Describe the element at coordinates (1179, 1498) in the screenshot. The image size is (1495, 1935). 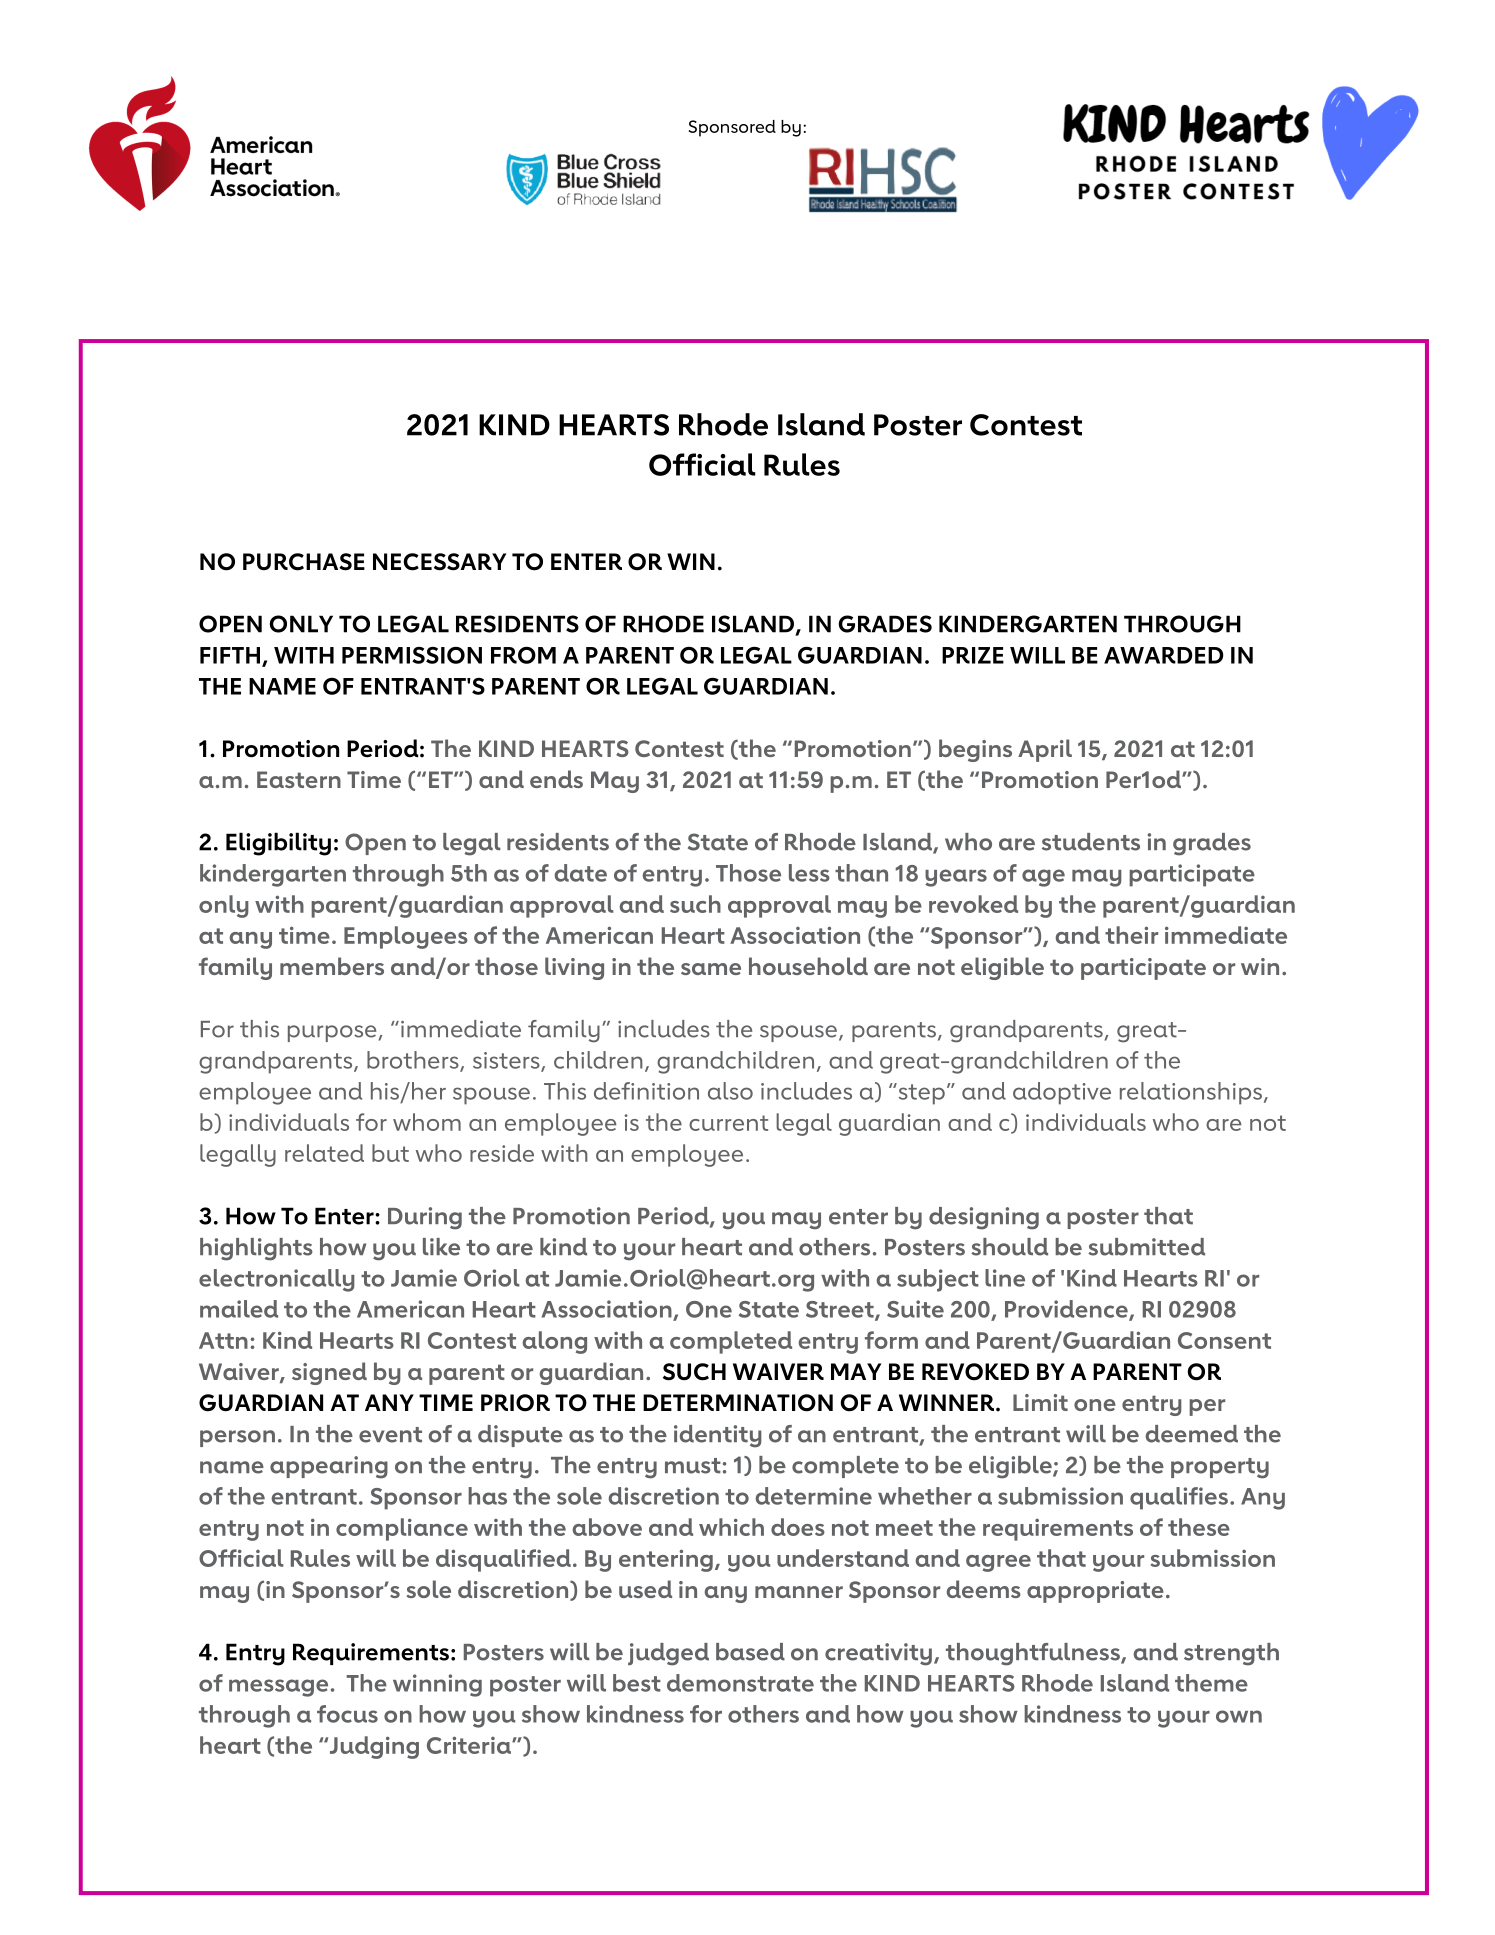
I see `qualifies` at that location.
